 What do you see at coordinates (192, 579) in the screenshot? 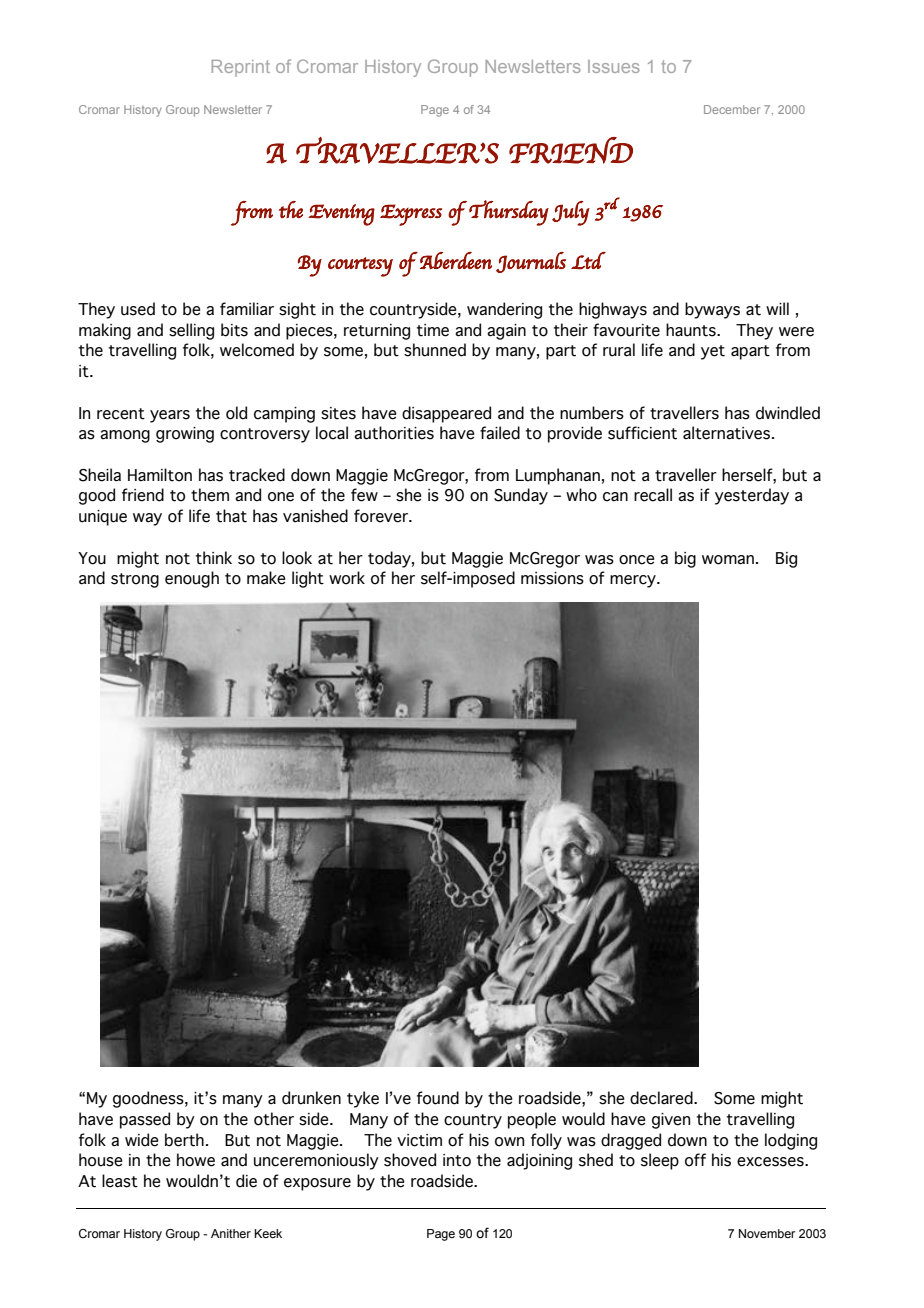
I see `enough` at bounding box center [192, 579].
